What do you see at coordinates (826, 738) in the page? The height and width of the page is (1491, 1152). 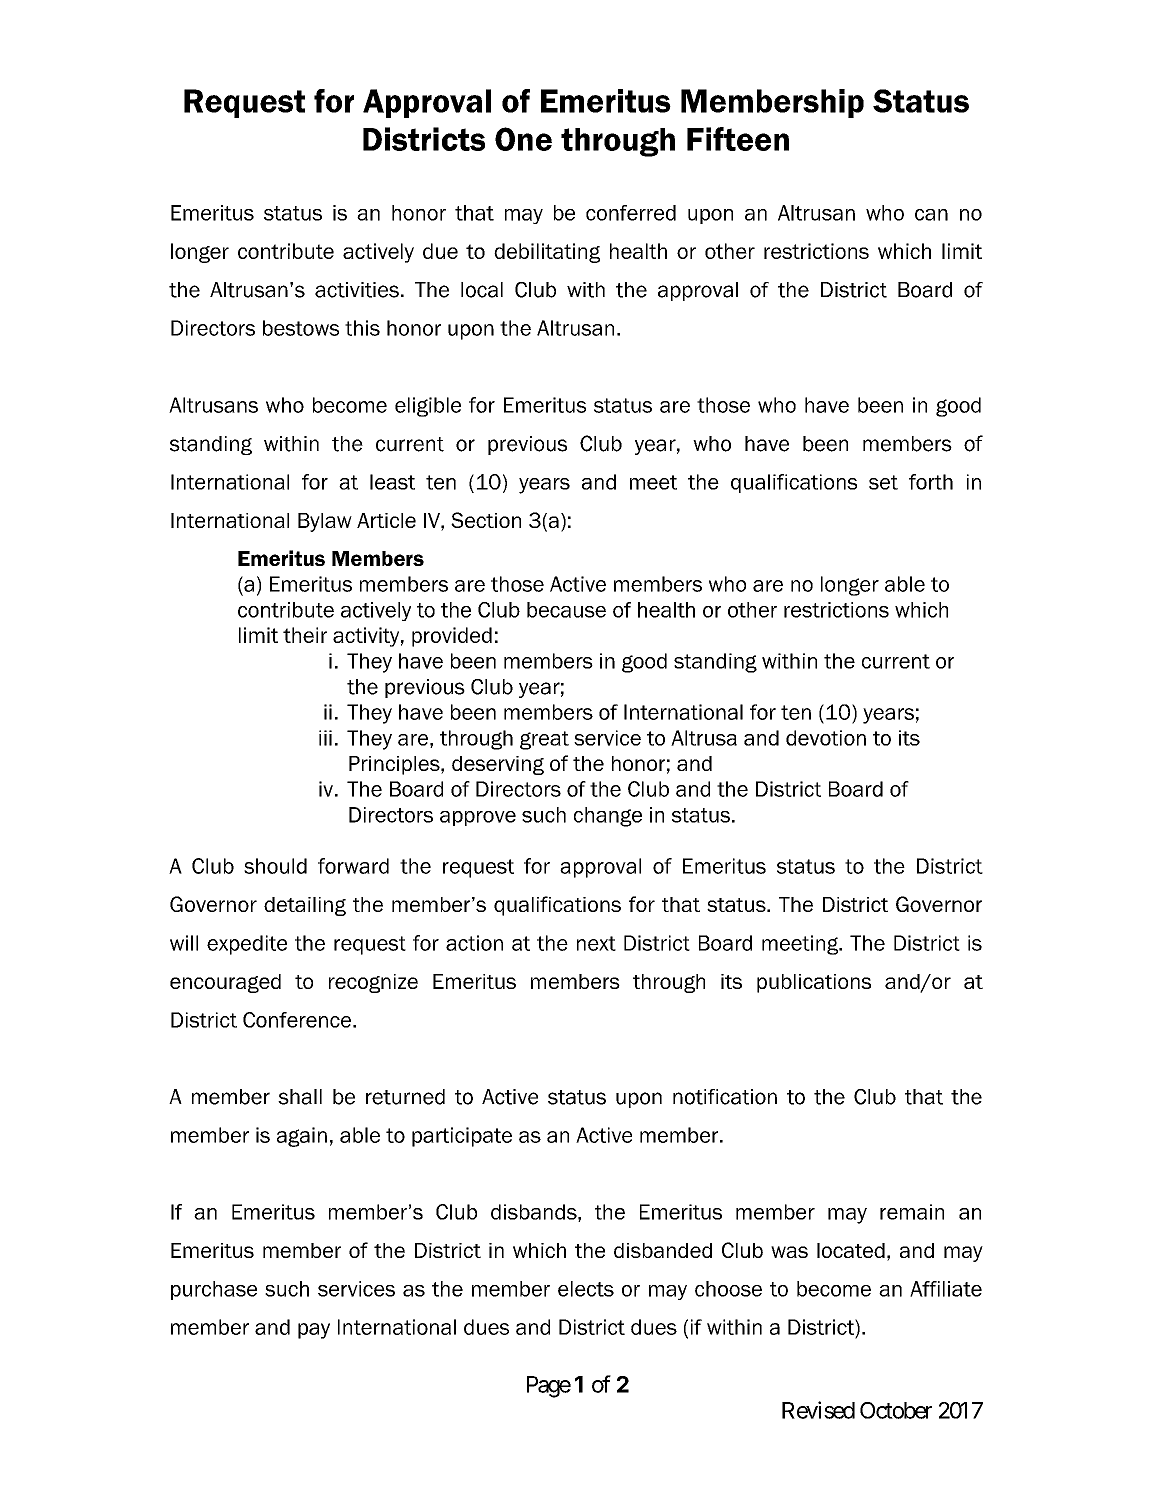 I see `devotion` at bounding box center [826, 738].
